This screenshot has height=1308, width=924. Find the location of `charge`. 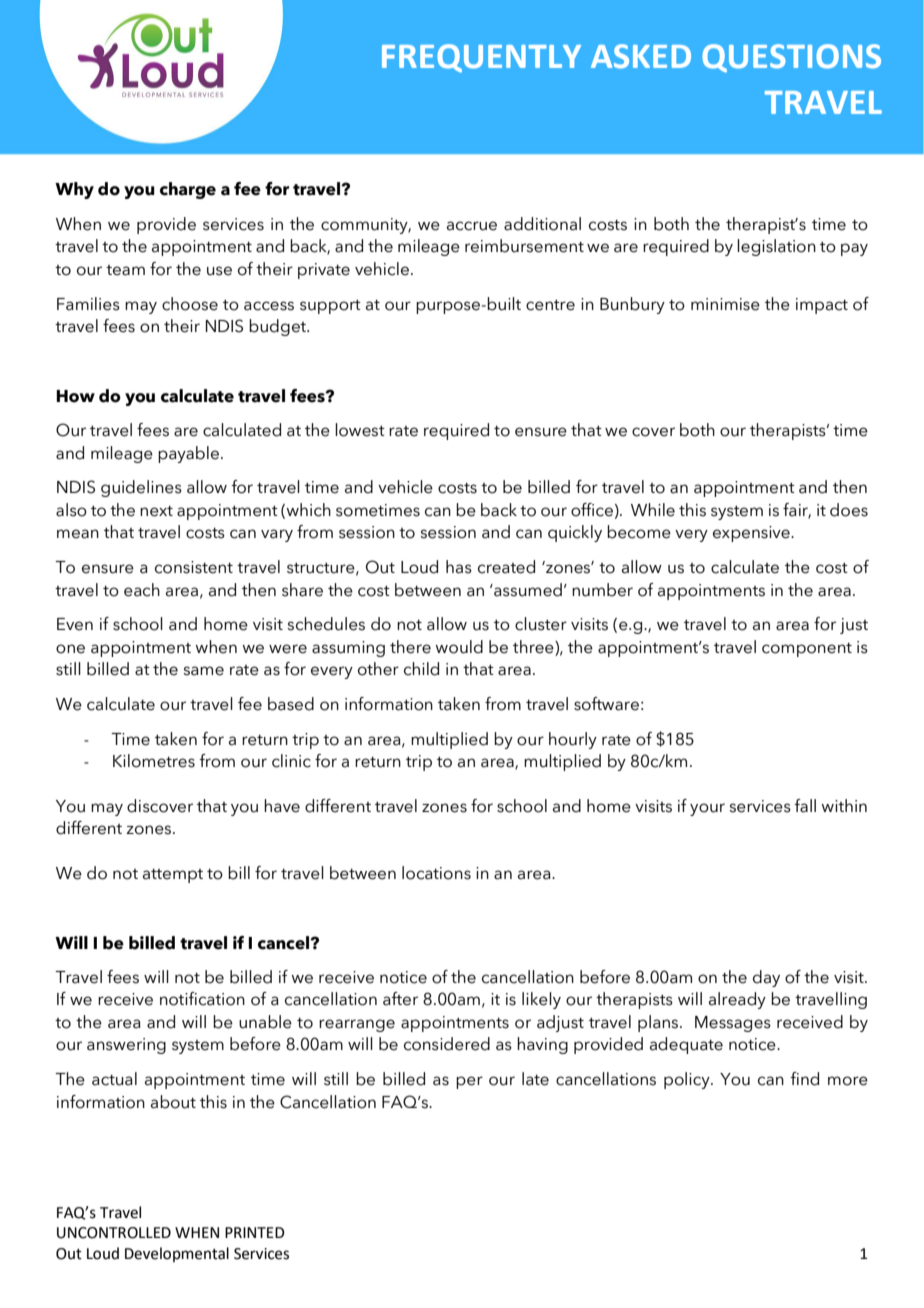

charge is located at coordinates (188, 190).
